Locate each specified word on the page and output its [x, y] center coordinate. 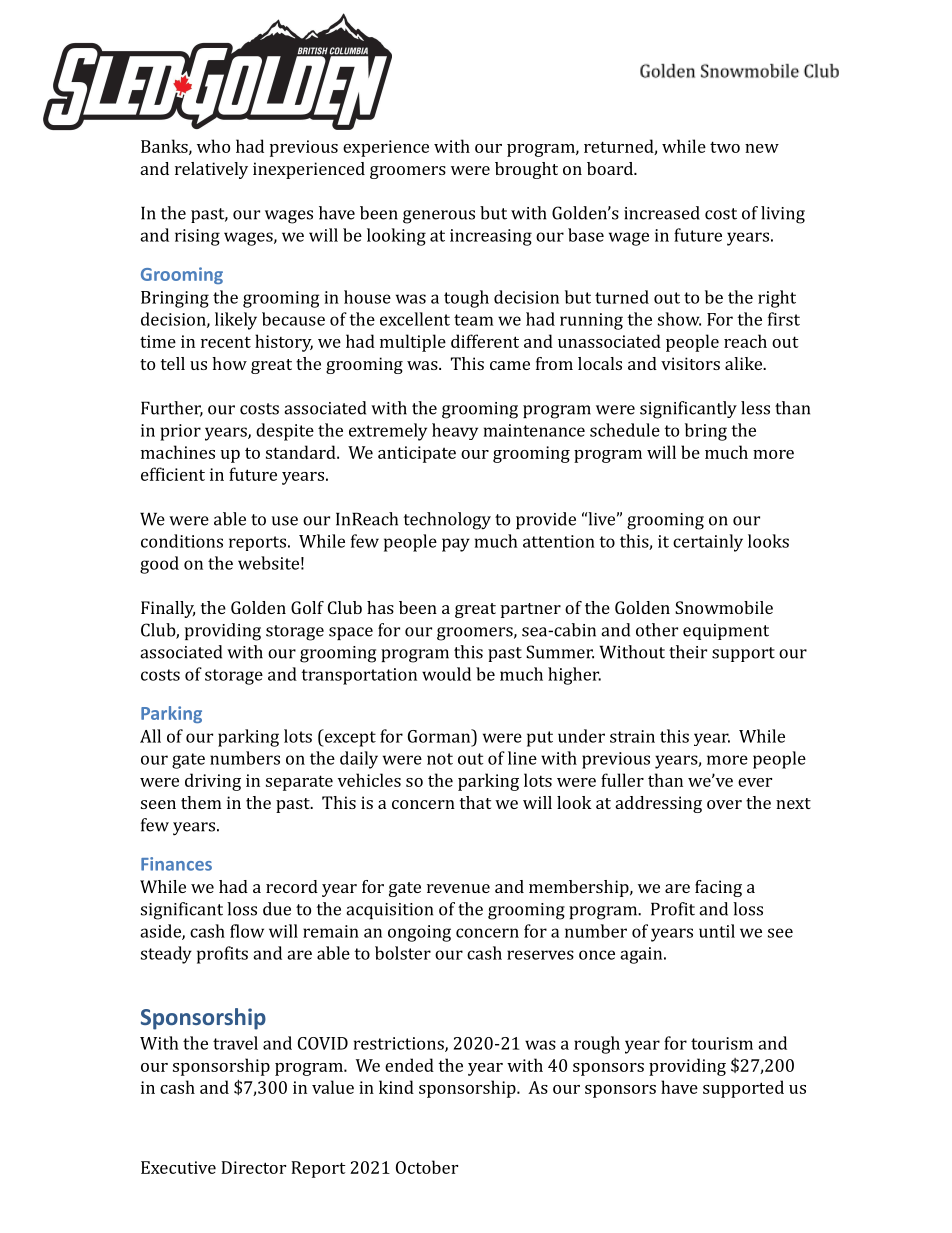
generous [439, 217]
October [427, 1167]
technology [447, 521]
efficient [173, 474]
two [725, 147]
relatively [211, 170]
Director [253, 1167]
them [201, 802]
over [724, 804]
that [475, 802]
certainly [708, 543]
